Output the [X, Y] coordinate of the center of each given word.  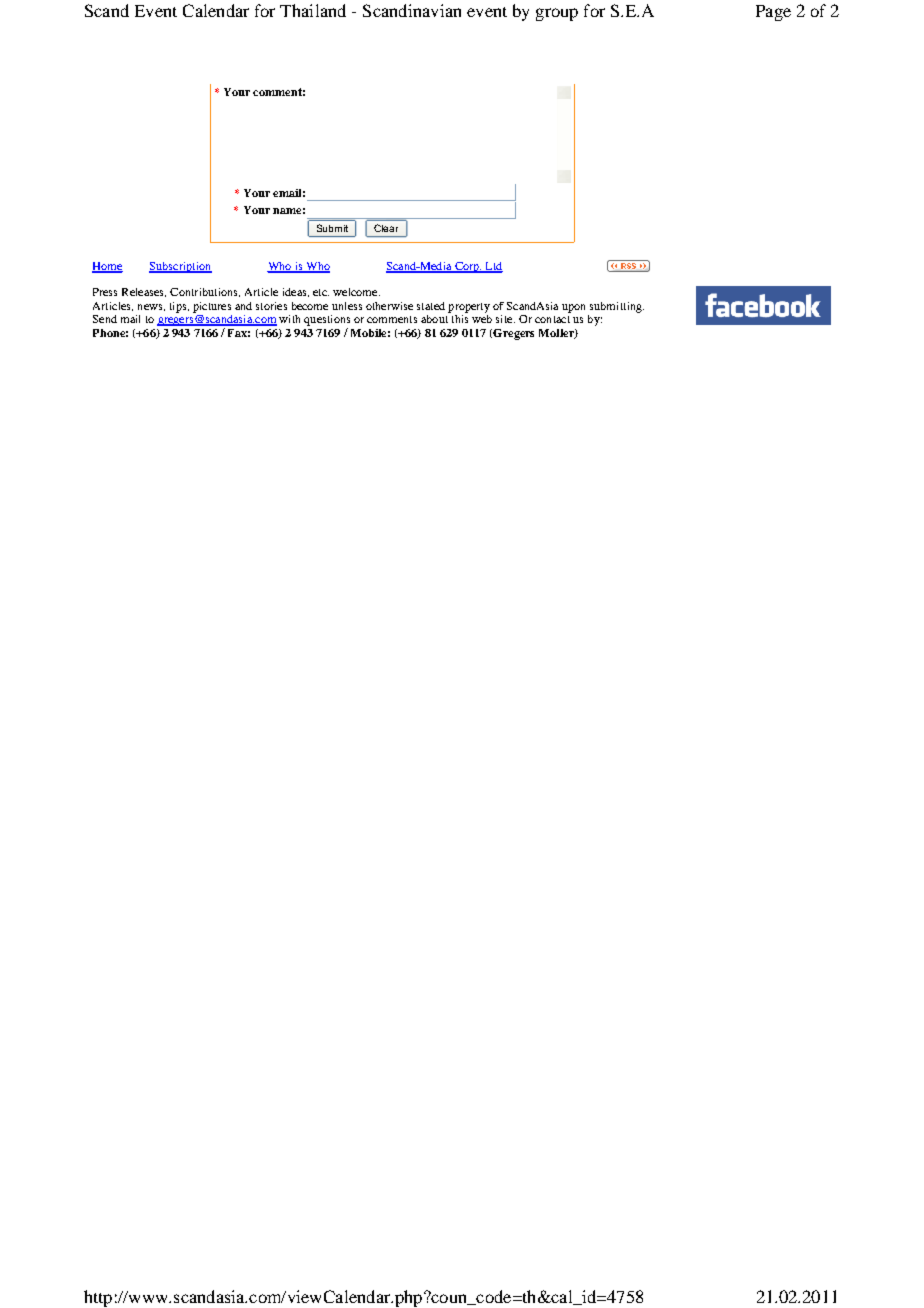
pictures [212, 307]
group [557, 14]
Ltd [493, 267]
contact [552, 319]
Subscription [180, 267]
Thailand [313, 10]
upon [573, 308]
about [434, 319]
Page [773, 13]
